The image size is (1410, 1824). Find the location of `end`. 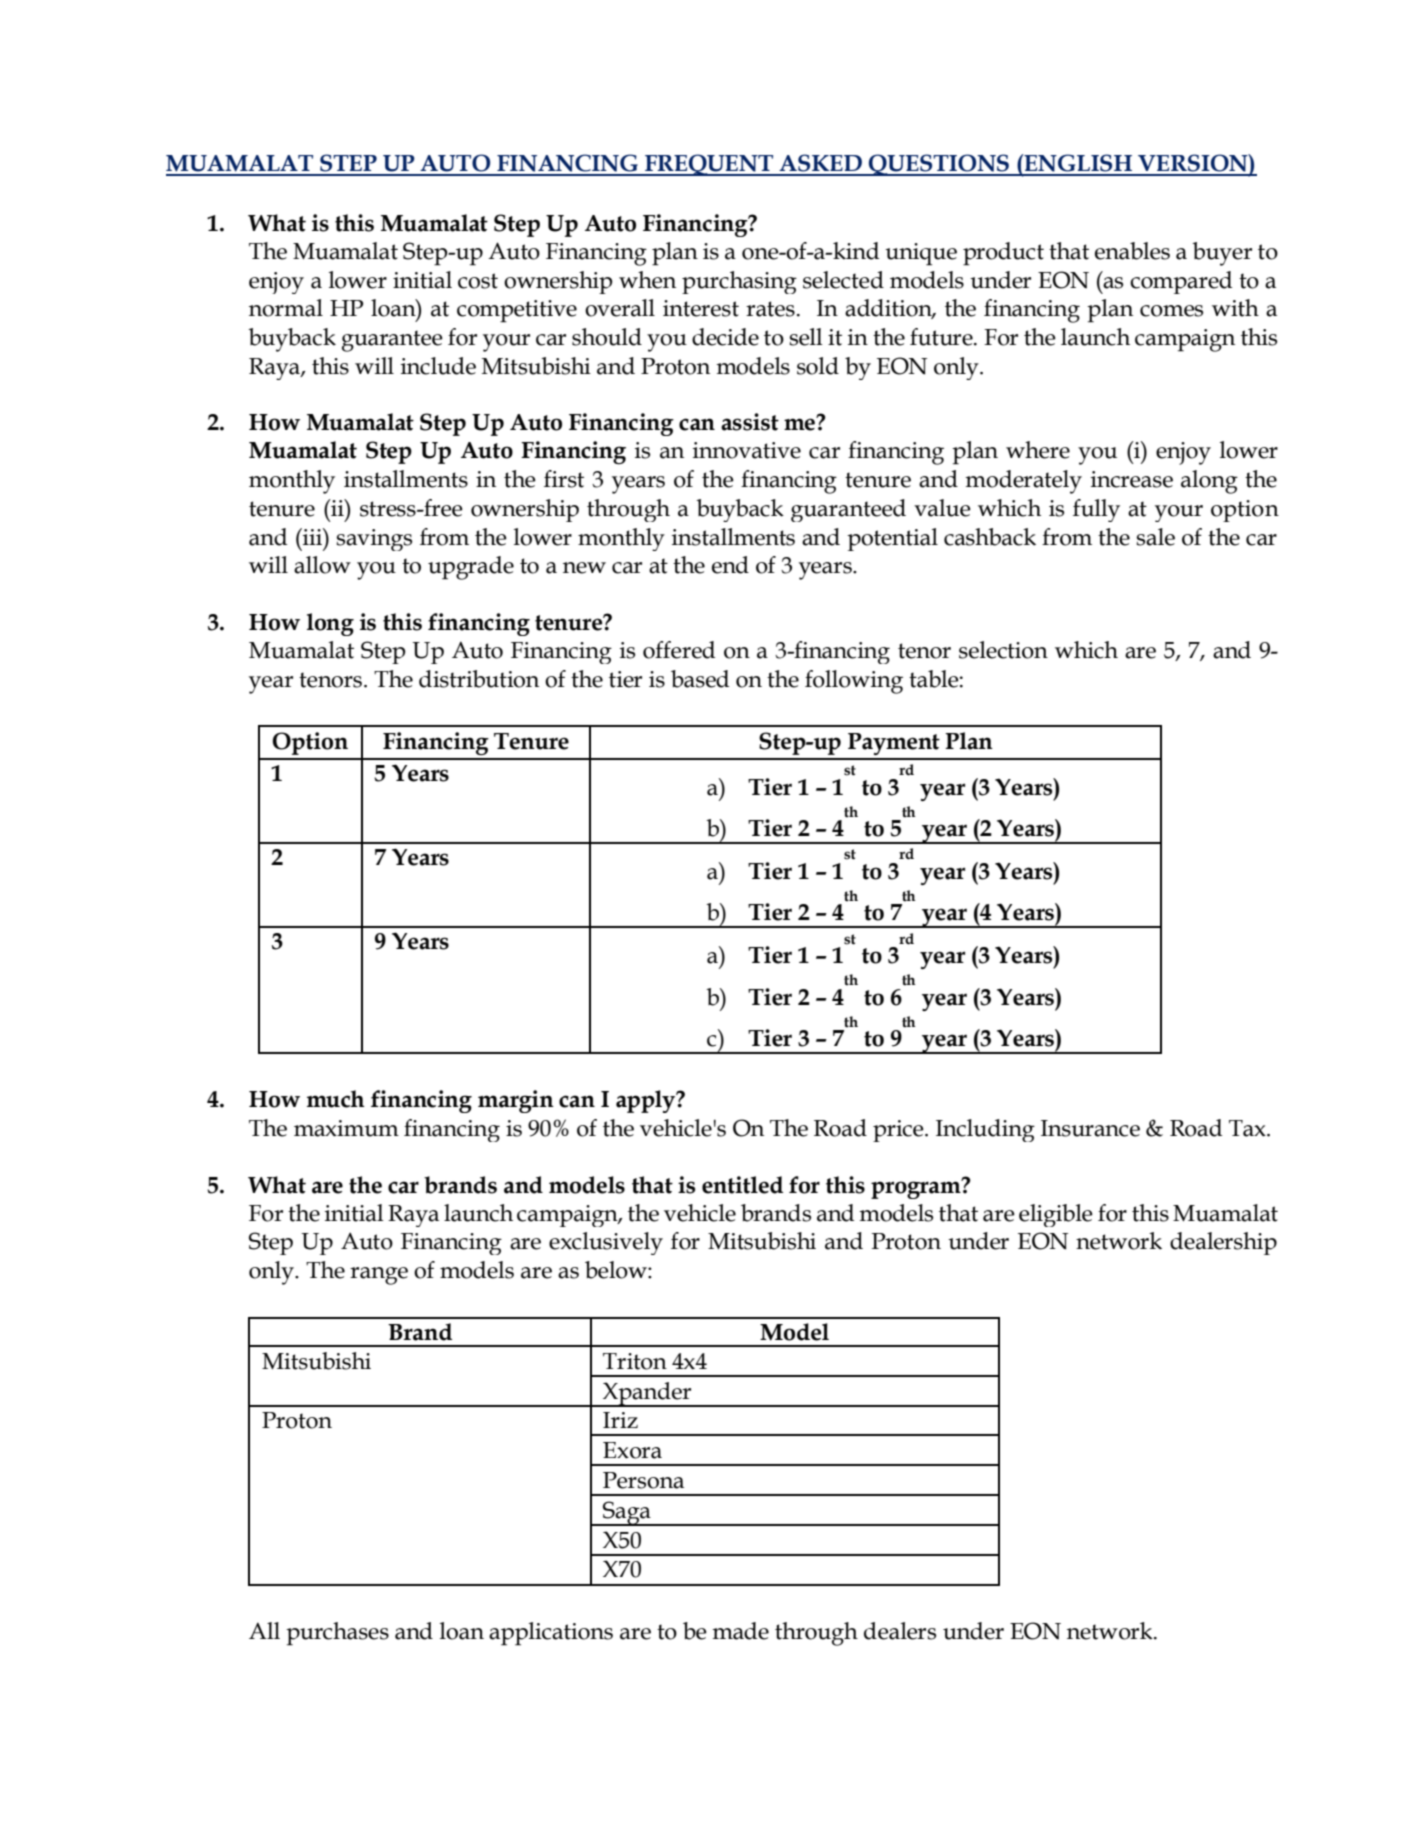

end is located at coordinates (730, 565).
